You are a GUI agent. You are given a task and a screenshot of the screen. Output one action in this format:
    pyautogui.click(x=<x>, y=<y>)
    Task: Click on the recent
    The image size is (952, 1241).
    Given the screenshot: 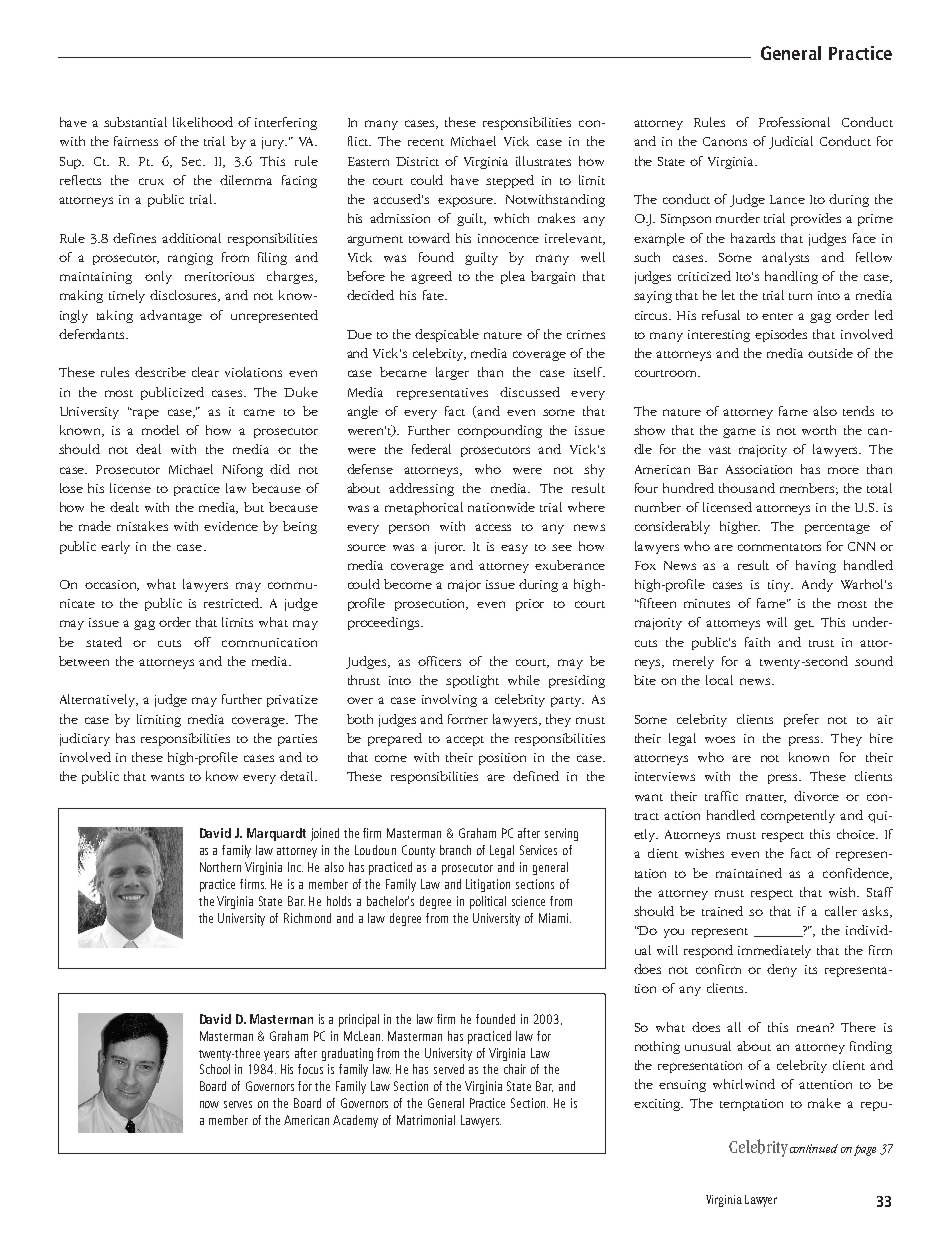 What is the action you would take?
    pyautogui.click(x=426, y=142)
